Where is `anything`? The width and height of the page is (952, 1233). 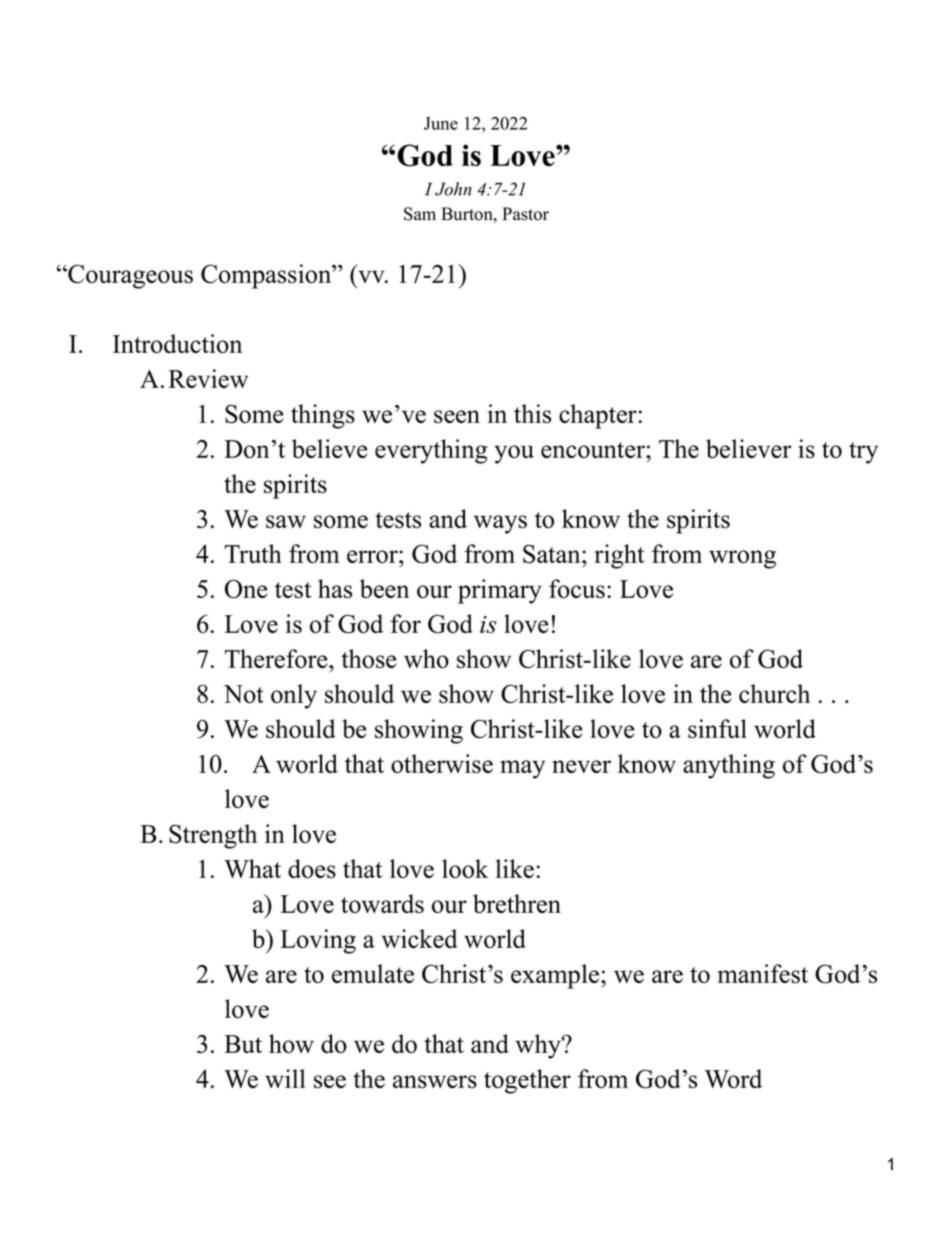
anything is located at coordinates (729, 766).
